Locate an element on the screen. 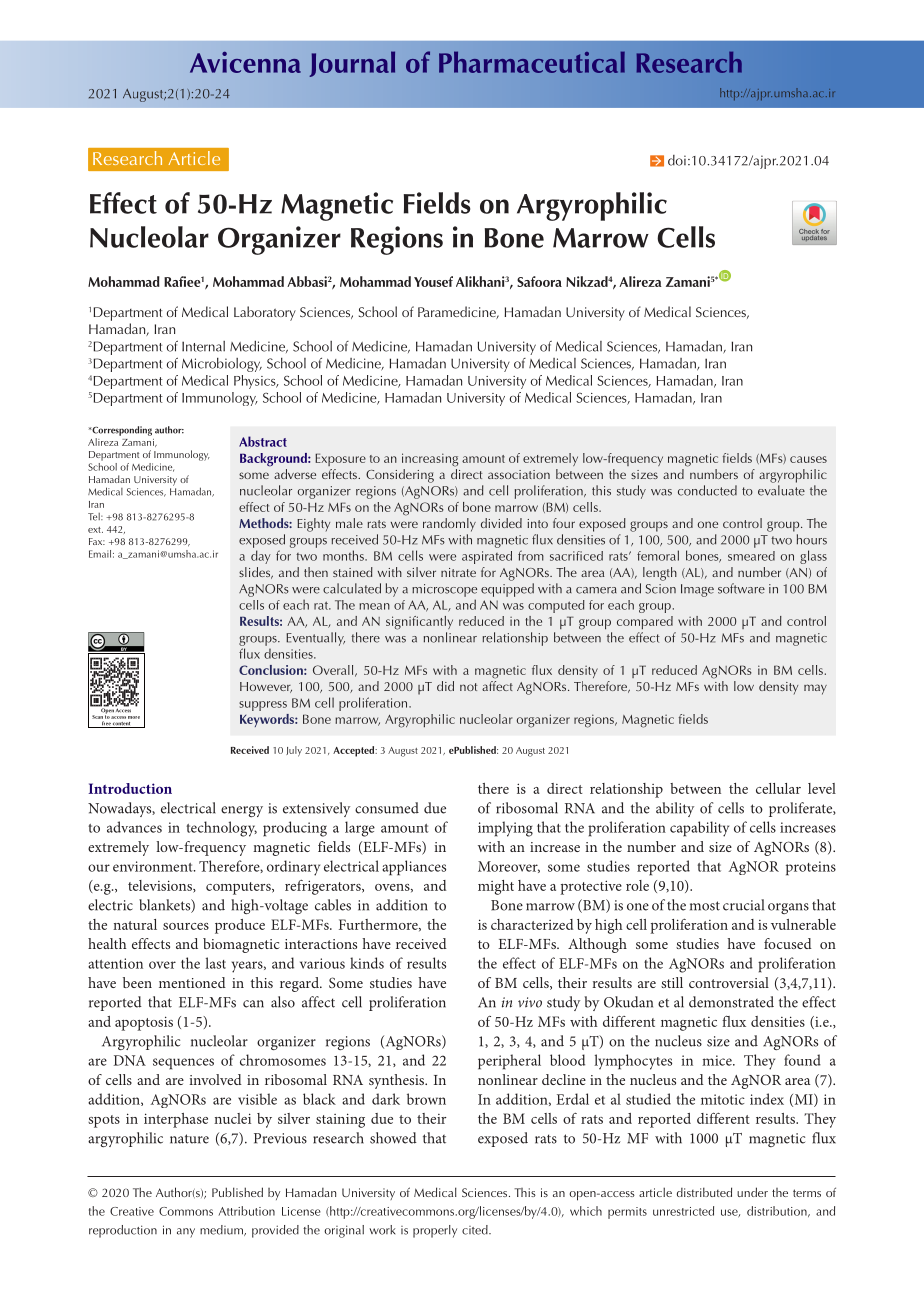 This screenshot has height=1308, width=924. conducted is located at coordinates (707, 490).
